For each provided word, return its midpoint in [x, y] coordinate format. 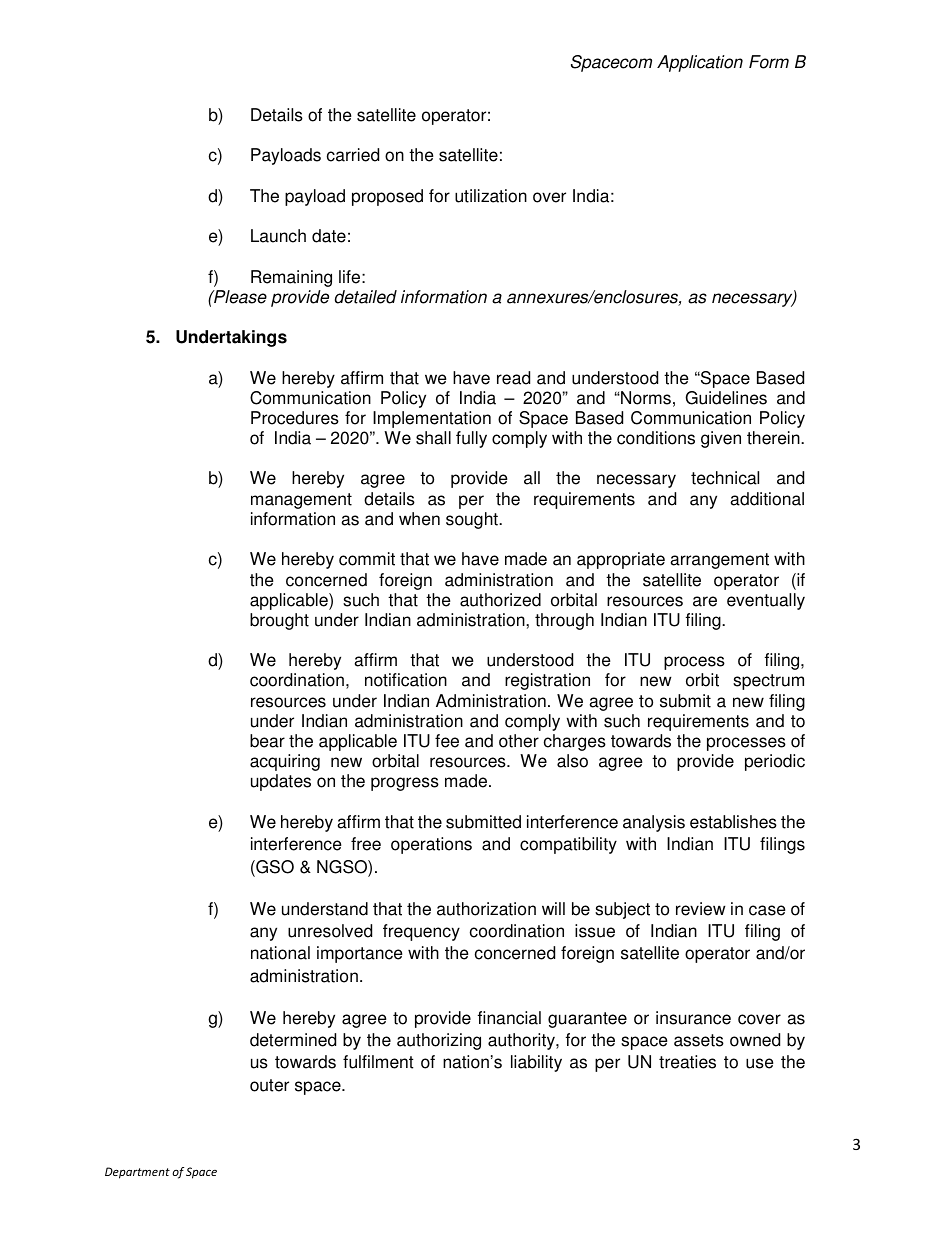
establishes [733, 822]
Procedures [295, 418]
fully [471, 439]
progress [405, 784]
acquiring [285, 762]
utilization [491, 196]
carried [353, 155]
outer [269, 1085]
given [721, 439]
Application [700, 63]
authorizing [439, 1041]
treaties [687, 1062]
